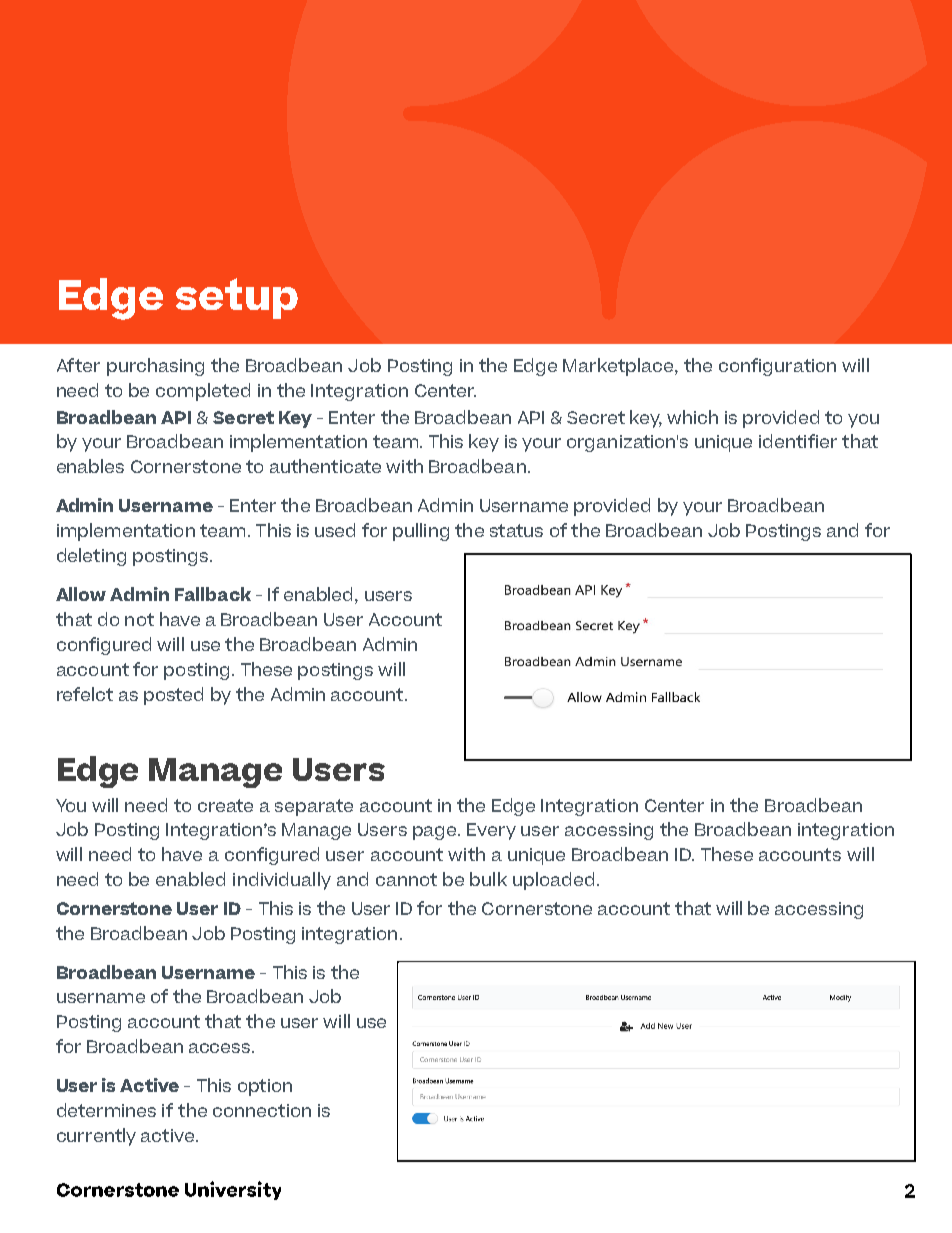 The width and height of the document is (952, 1233). I want to click on option, so click(265, 1087).
